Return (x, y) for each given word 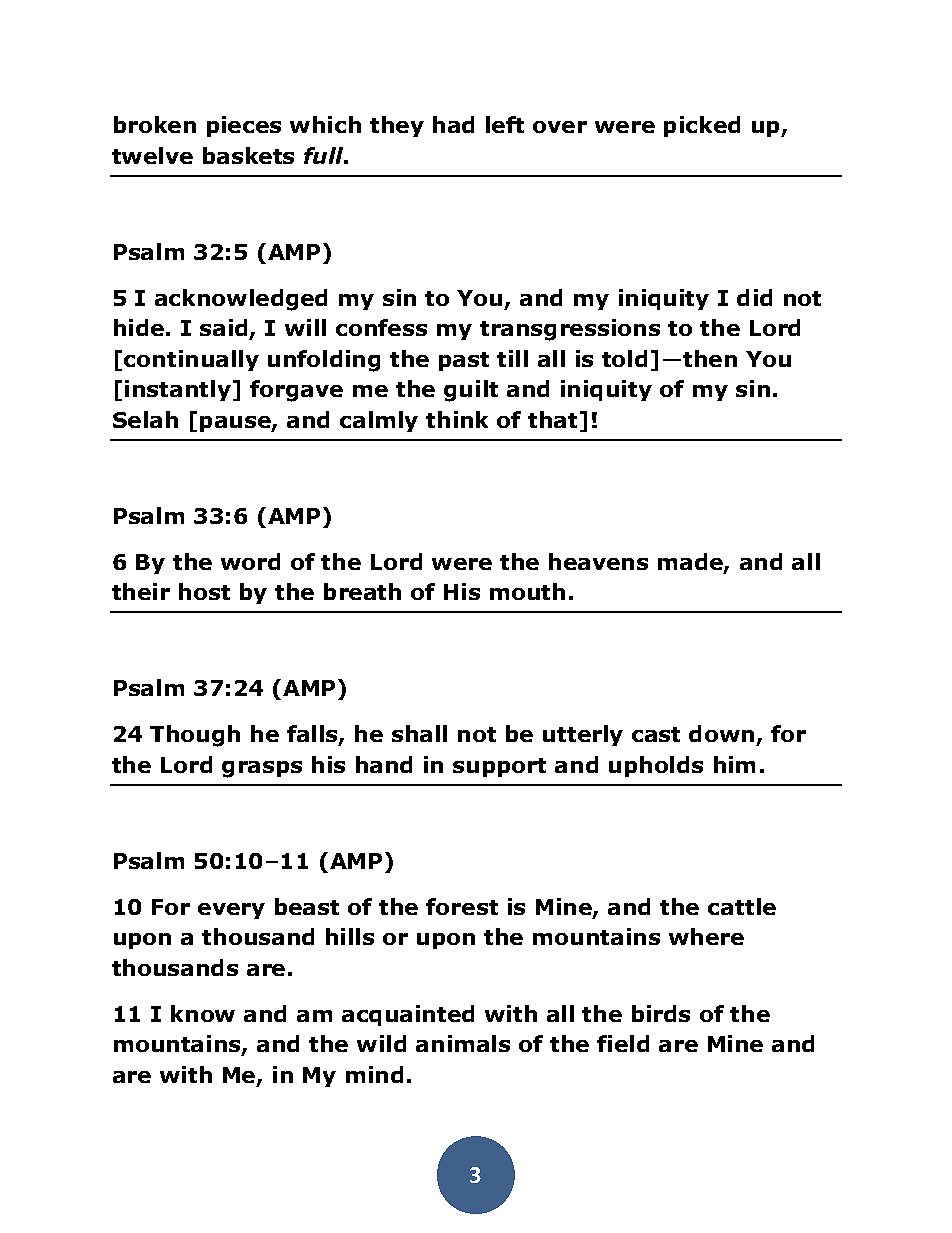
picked (702, 126)
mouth (527, 591)
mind (374, 1074)
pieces (244, 126)
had (453, 124)
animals (463, 1043)
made (691, 563)
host (204, 591)
